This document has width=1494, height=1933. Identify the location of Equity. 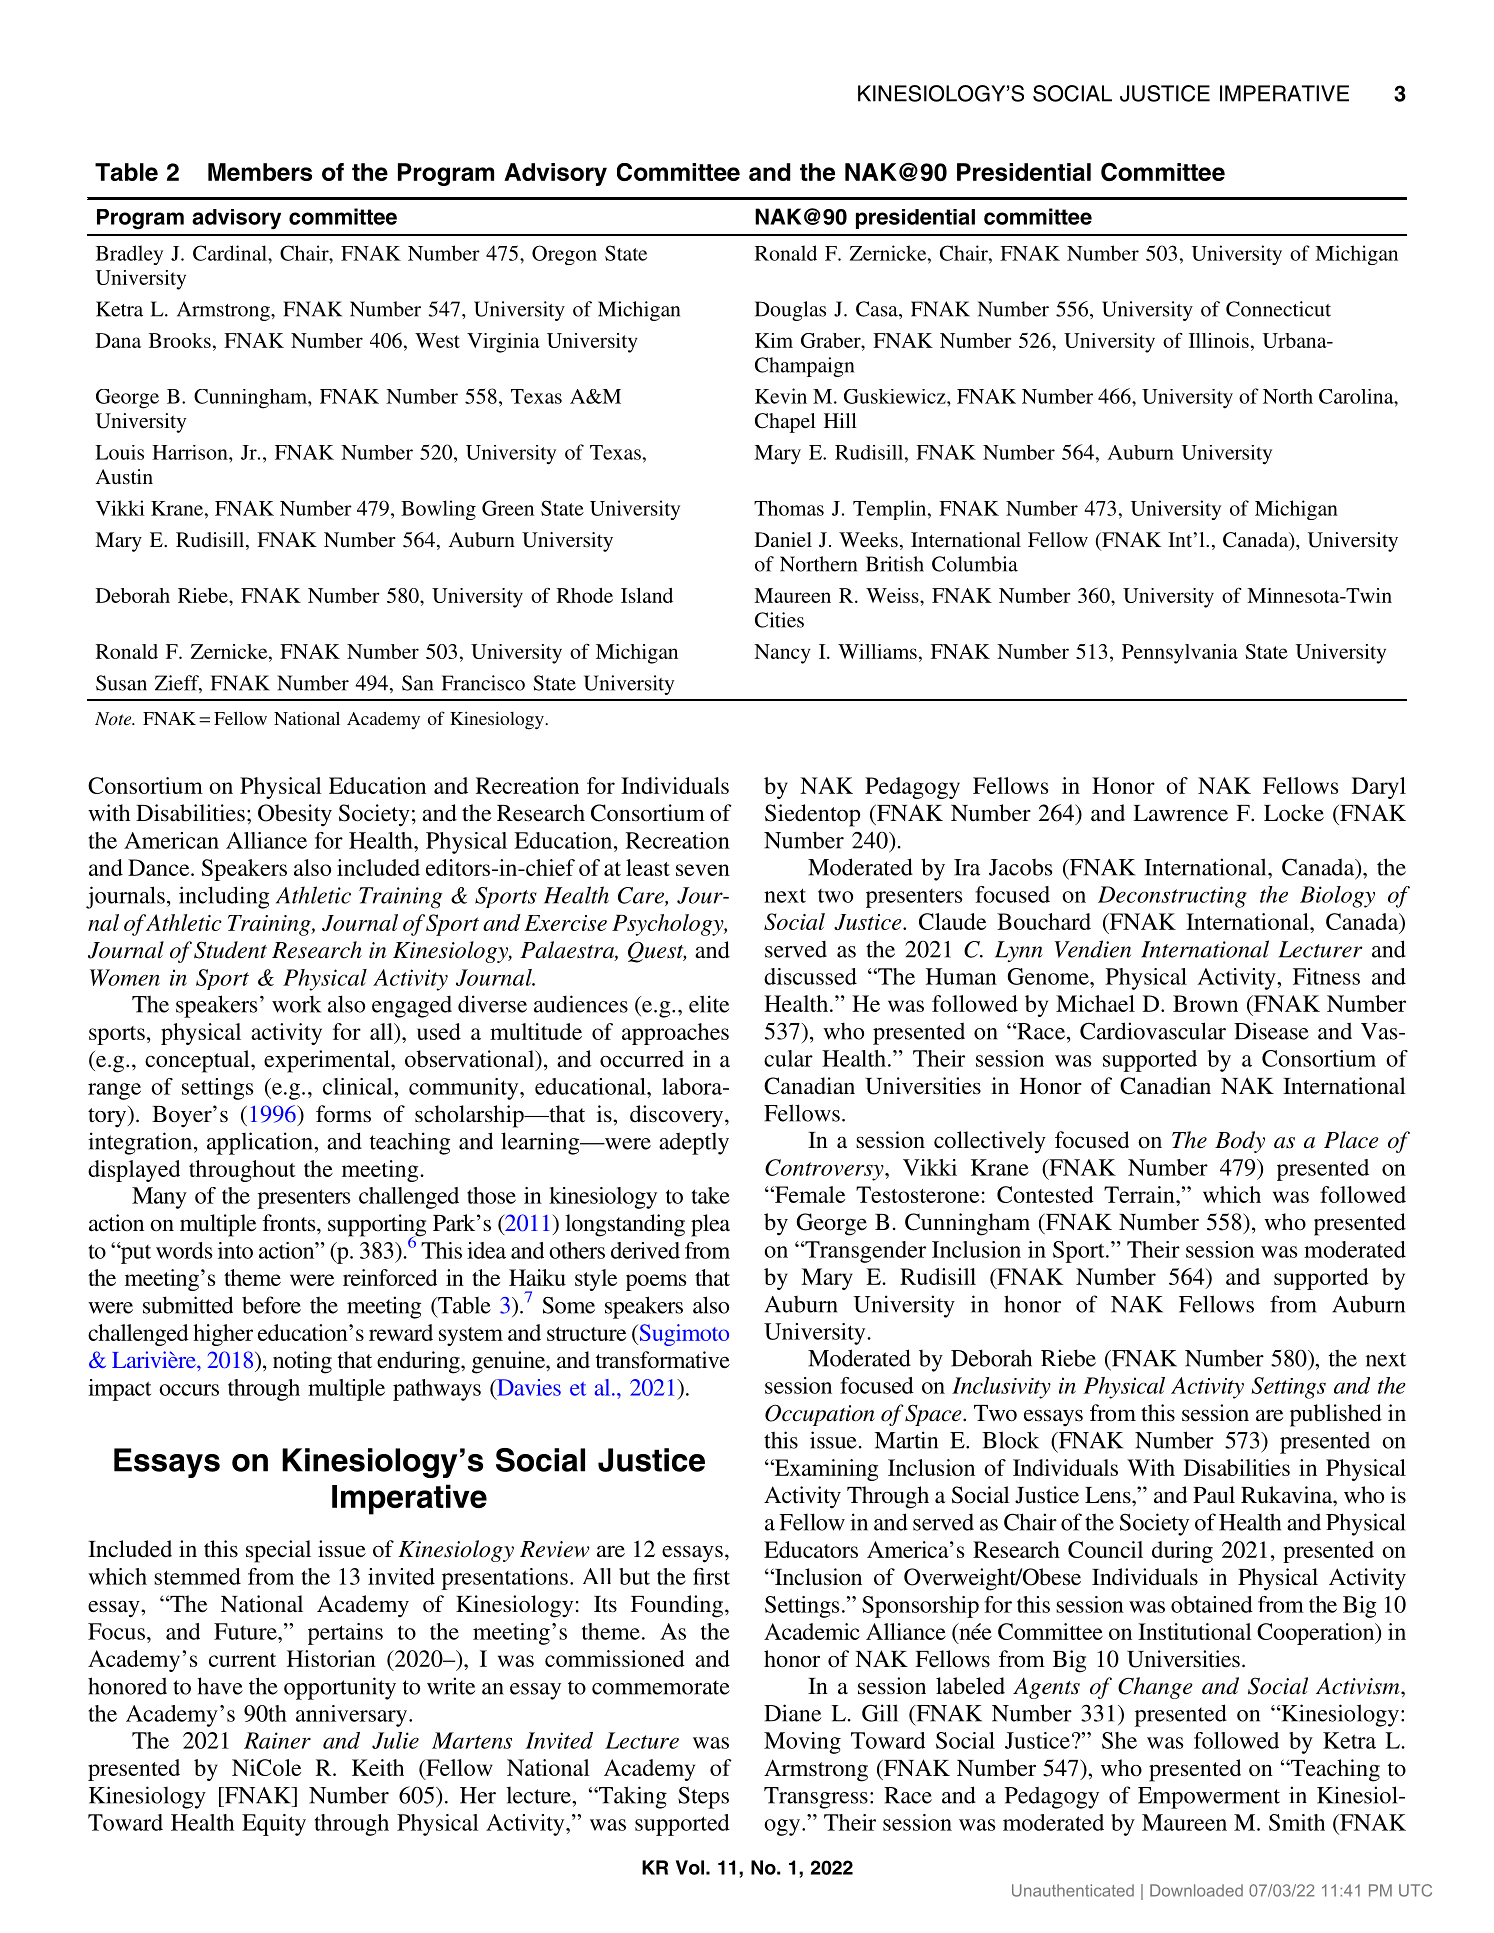
(274, 1825).
